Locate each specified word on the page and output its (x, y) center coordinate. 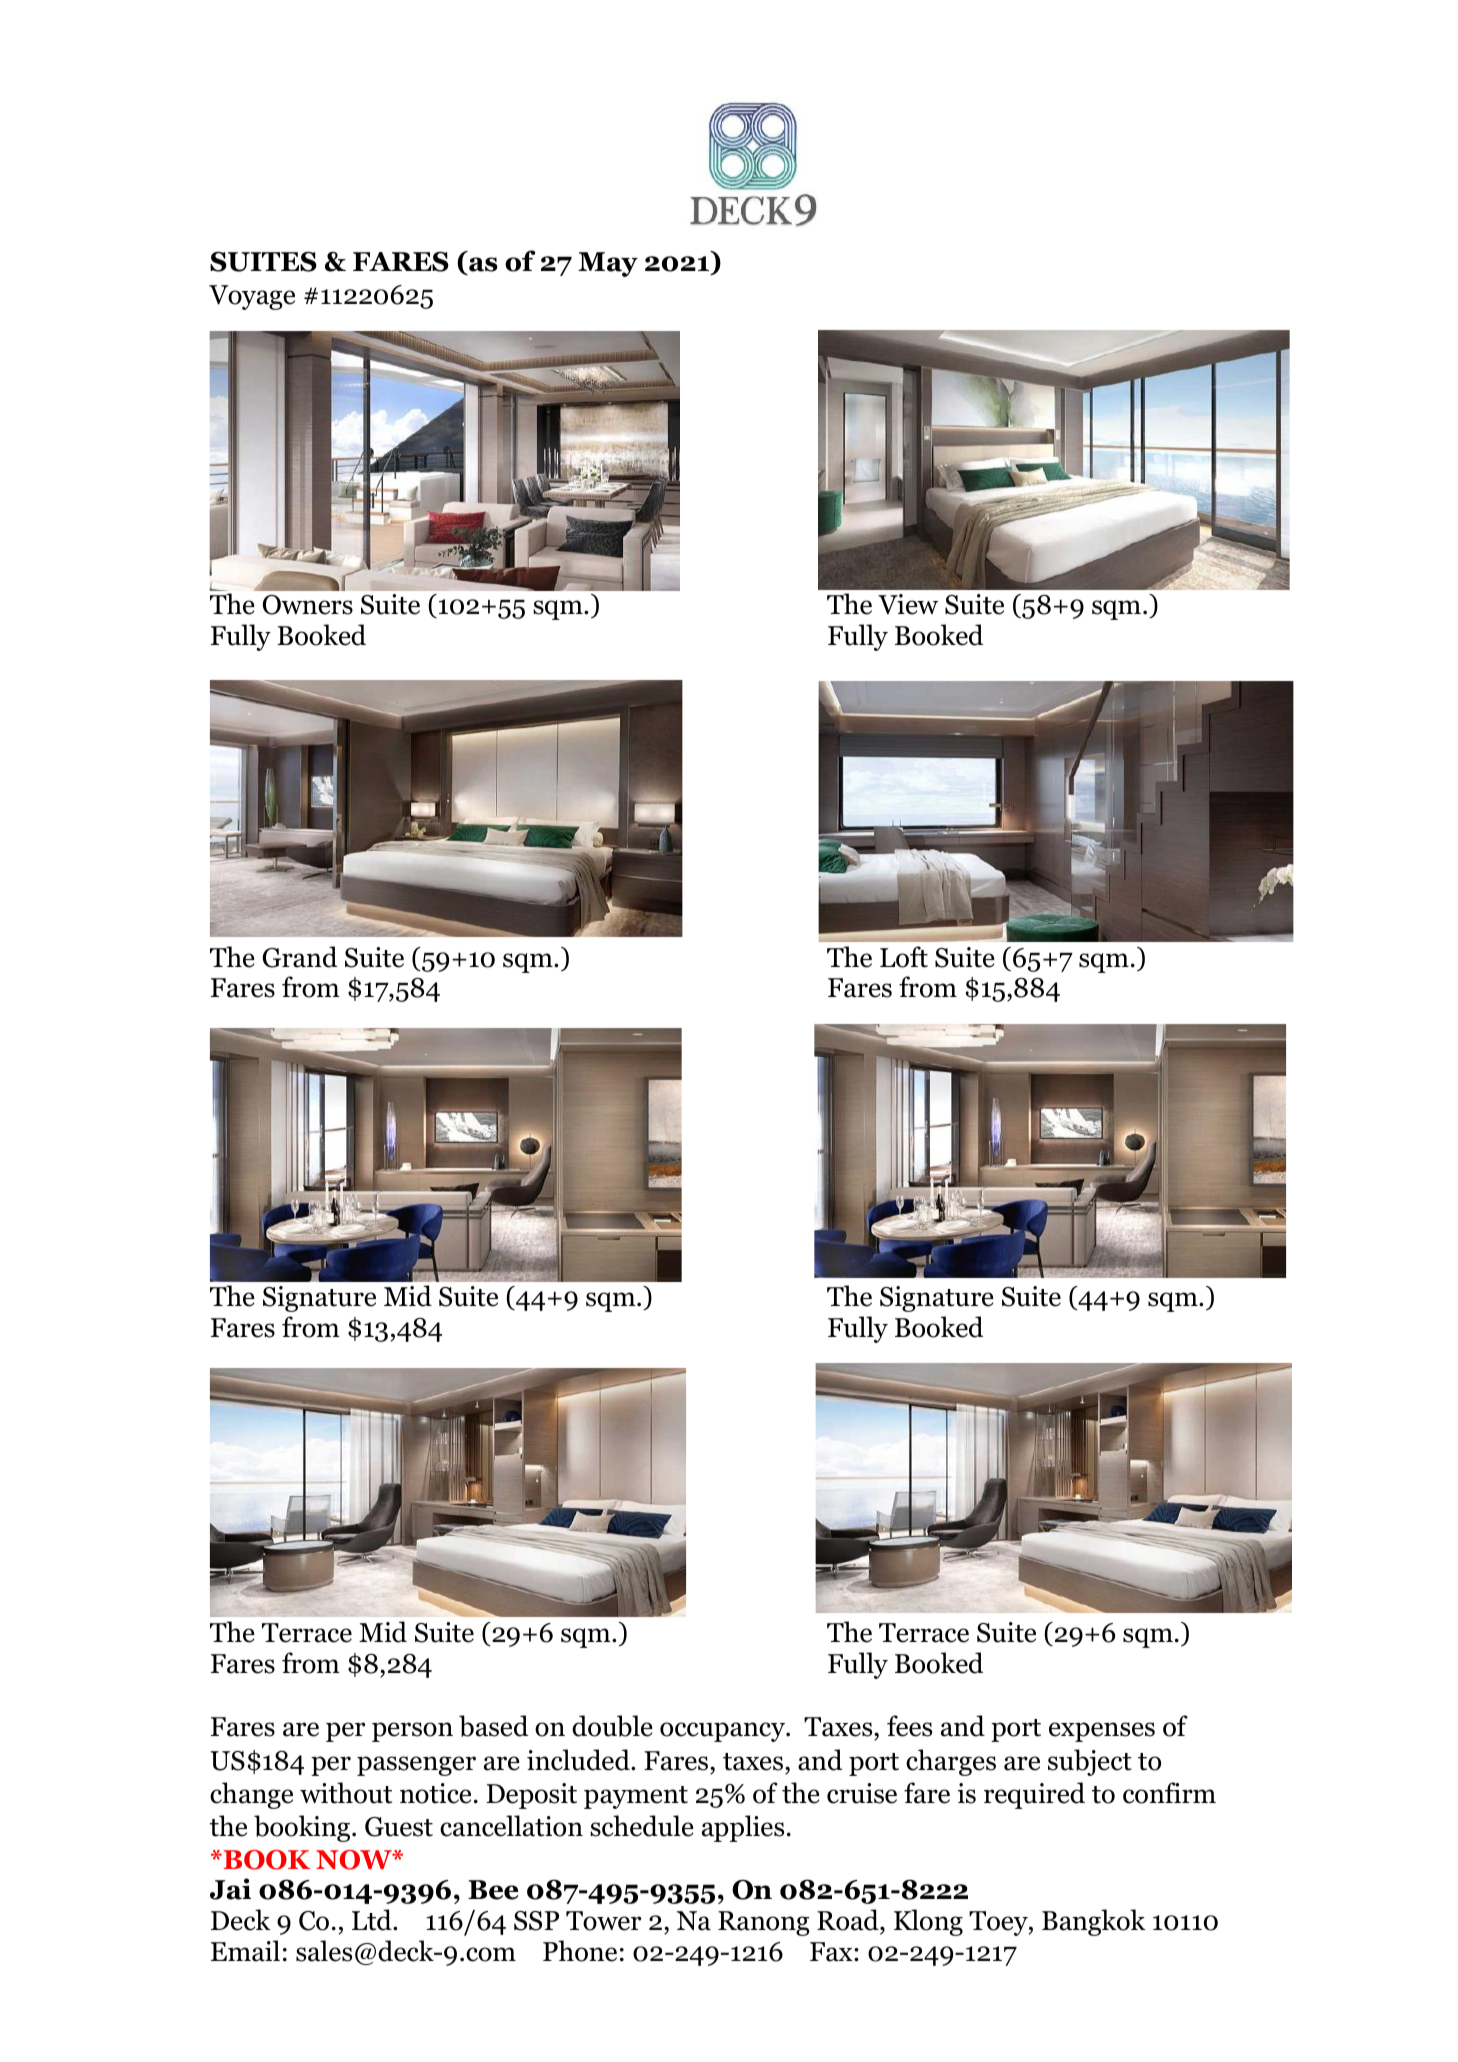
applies (743, 1828)
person (412, 1732)
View (908, 604)
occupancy (723, 1732)
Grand (300, 957)
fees (909, 1726)
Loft (904, 957)
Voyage (252, 297)
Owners (308, 605)
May (608, 264)
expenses (1102, 1732)
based (493, 1726)
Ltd (373, 1920)
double (612, 1726)
